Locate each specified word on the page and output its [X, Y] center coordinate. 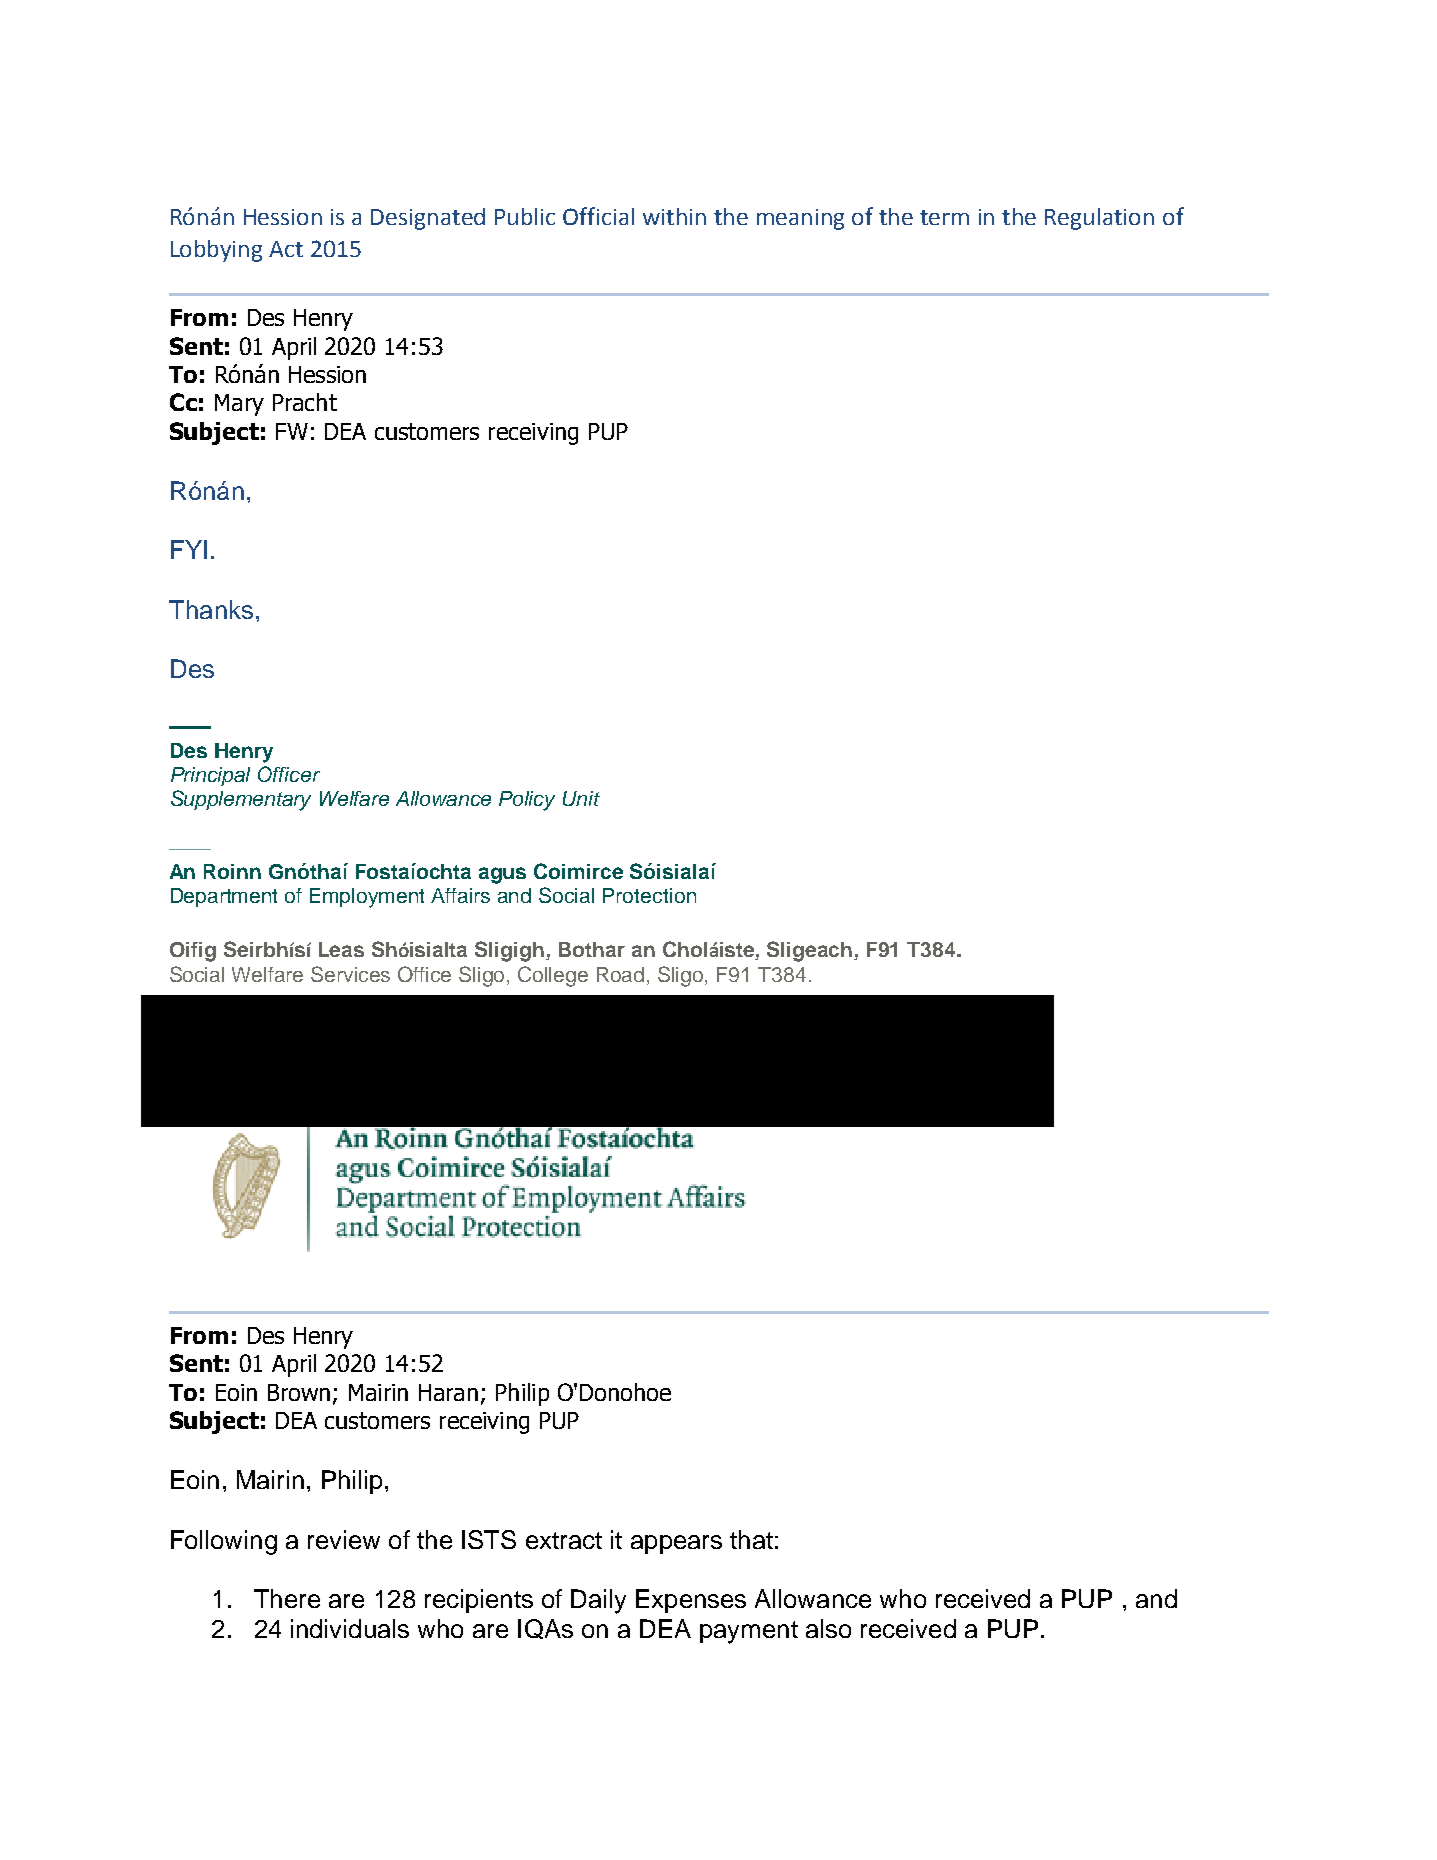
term [944, 217]
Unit [581, 798]
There [287, 1598]
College [553, 976]
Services [350, 974]
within [674, 216]
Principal [210, 776]
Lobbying [216, 251]
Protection [649, 895]
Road [620, 974]
